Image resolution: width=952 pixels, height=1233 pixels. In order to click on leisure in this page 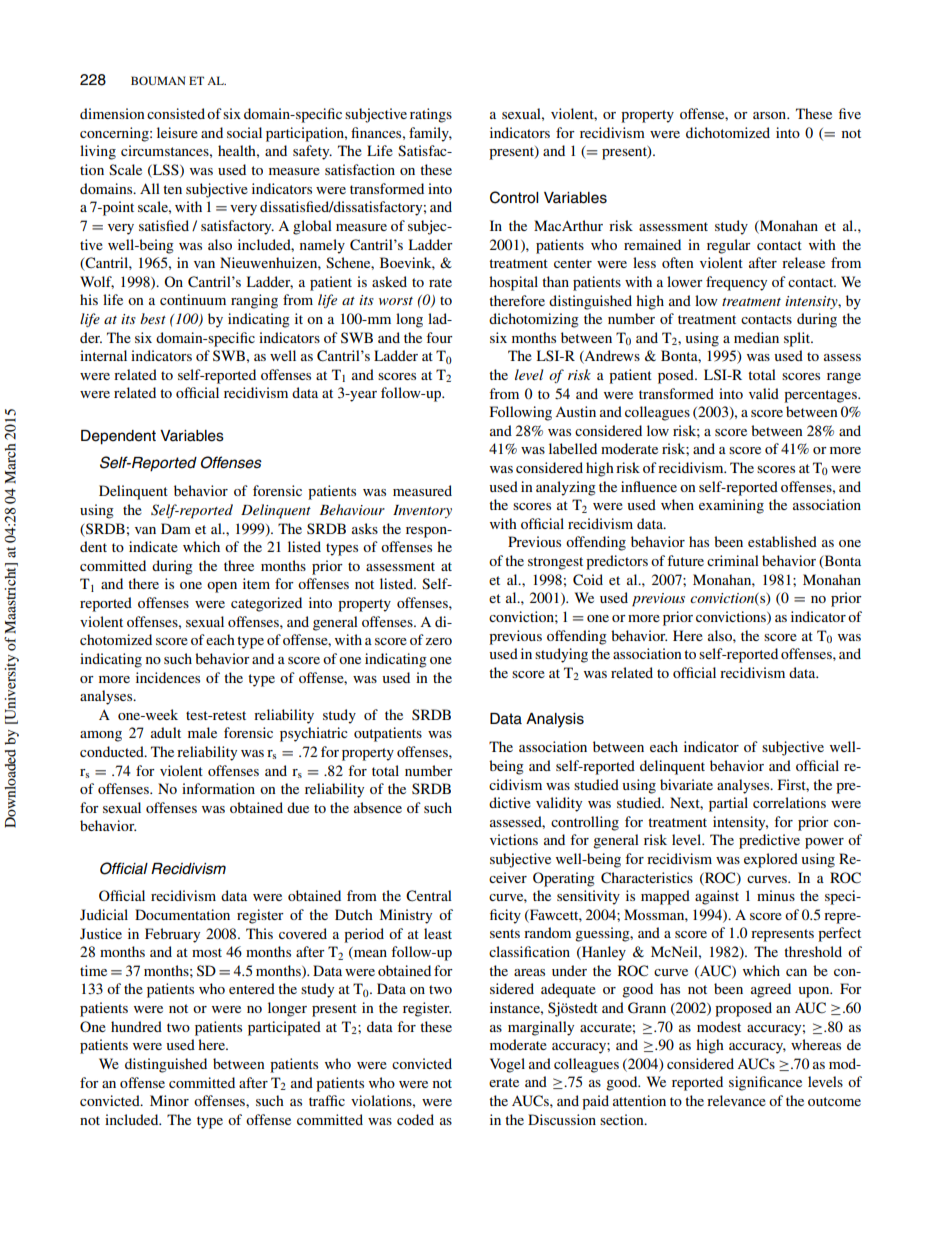, I will do `click(177, 132)`.
